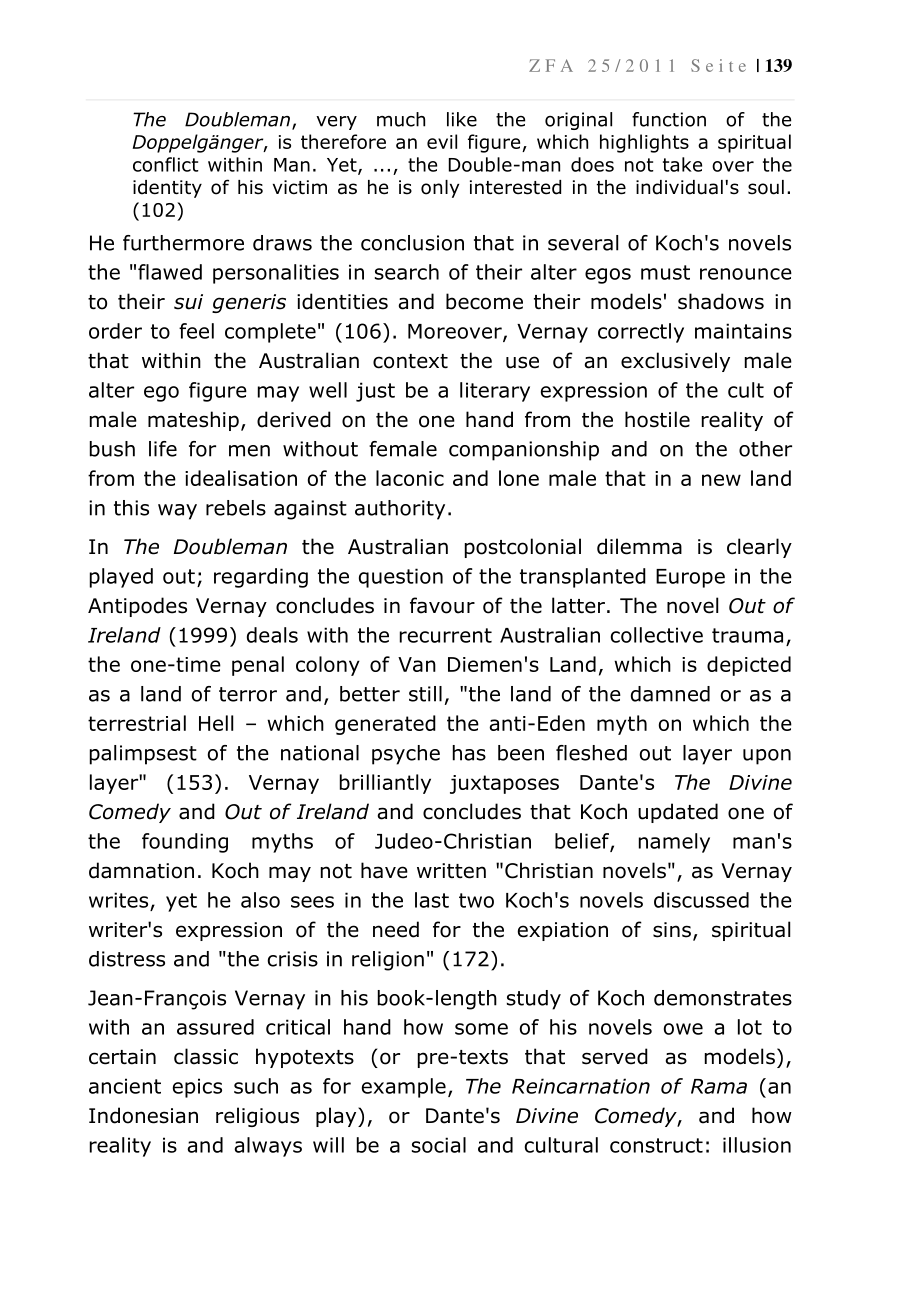 This screenshot has width=924, height=1308. Describe the element at coordinates (163, 449) in the screenshot. I see `life` at that location.
